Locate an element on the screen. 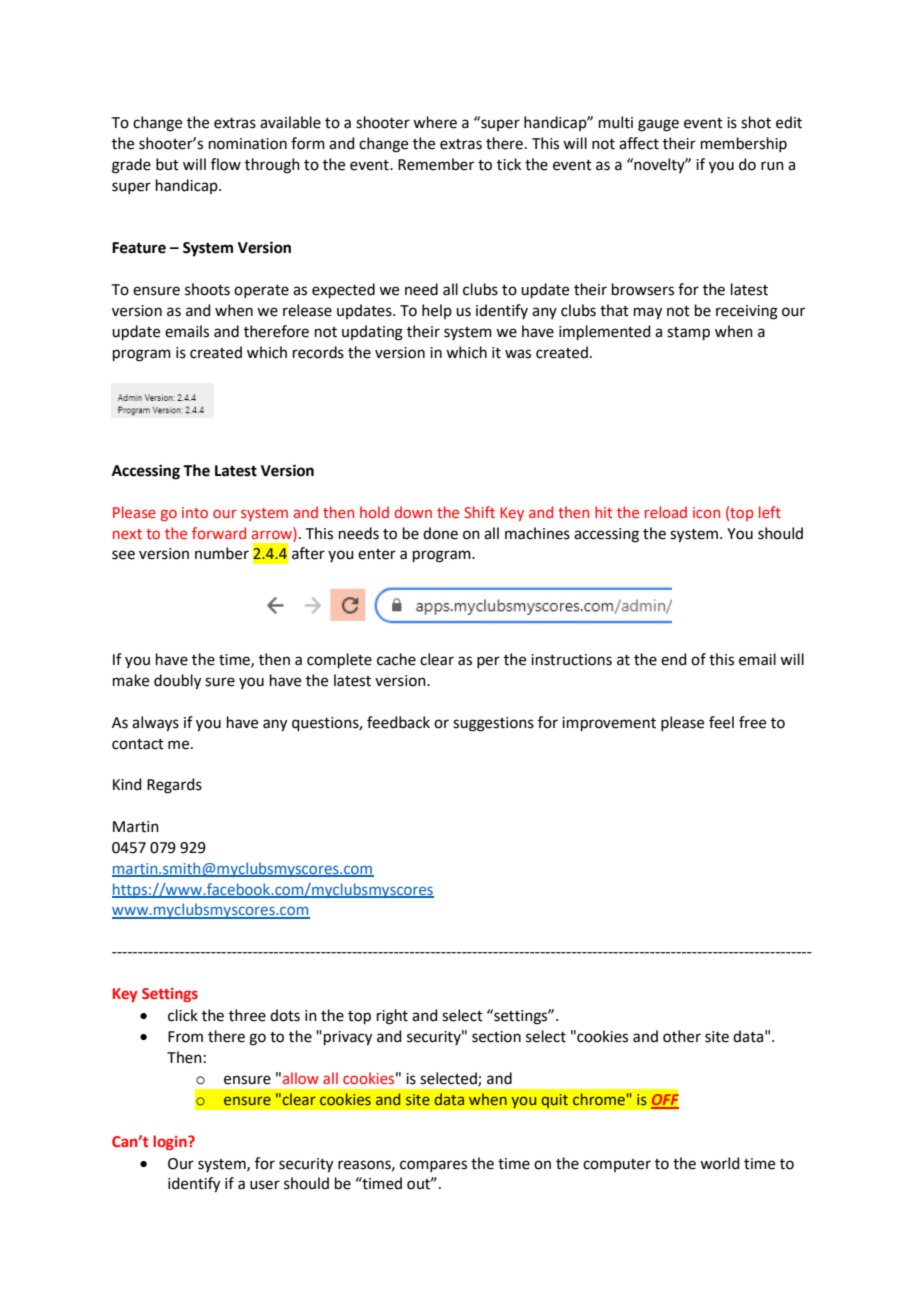 This screenshot has height=1308, width=924. world is located at coordinates (720, 1163).
